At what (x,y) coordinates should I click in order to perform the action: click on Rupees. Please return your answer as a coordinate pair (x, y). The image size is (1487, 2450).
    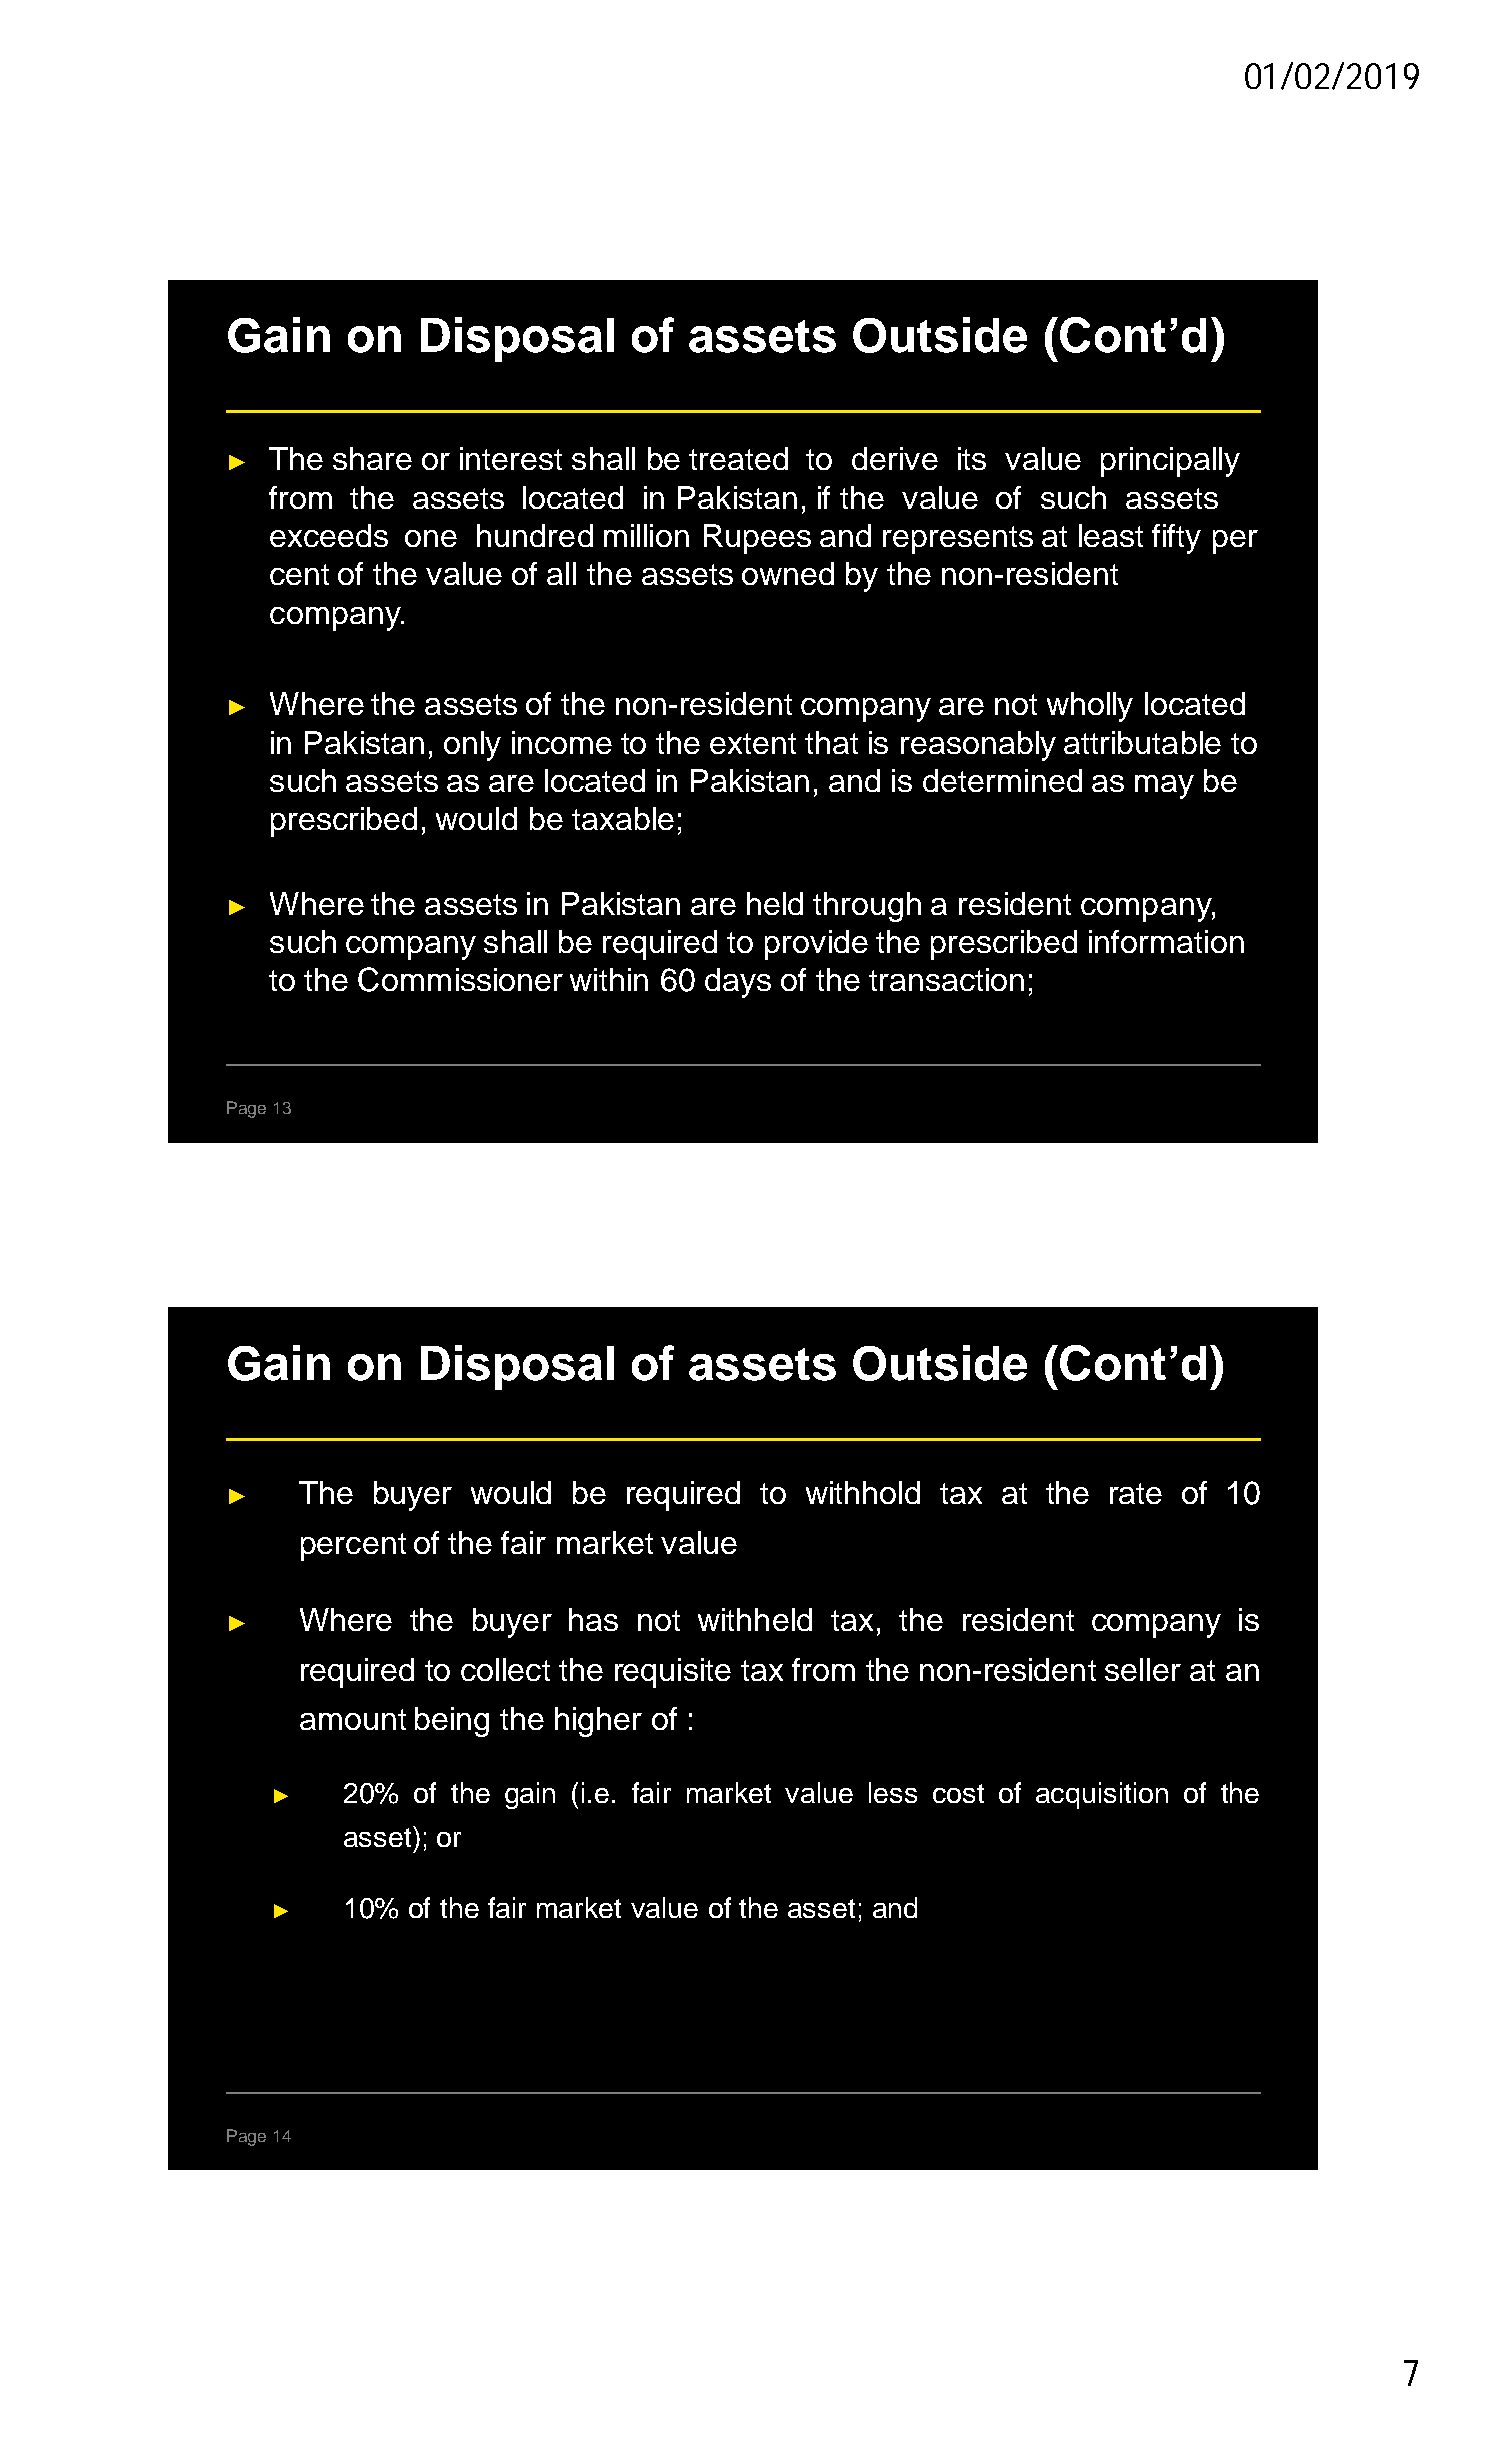
    Looking at the image, I should click on (757, 539).
